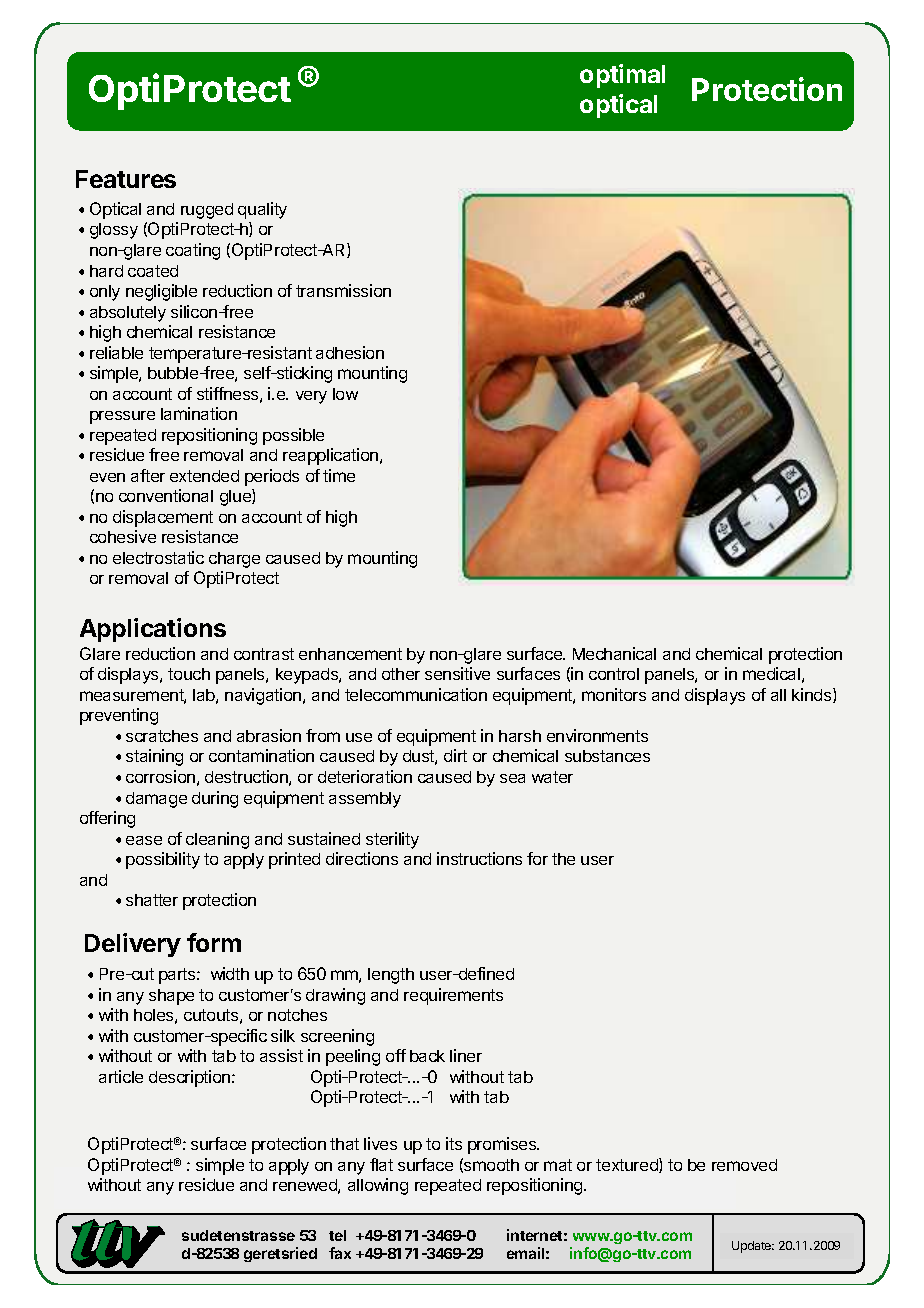 Image resolution: width=924 pixels, height=1308 pixels. What do you see at coordinates (163, 860) in the screenshot?
I see `possibility` at bounding box center [163, 860].
